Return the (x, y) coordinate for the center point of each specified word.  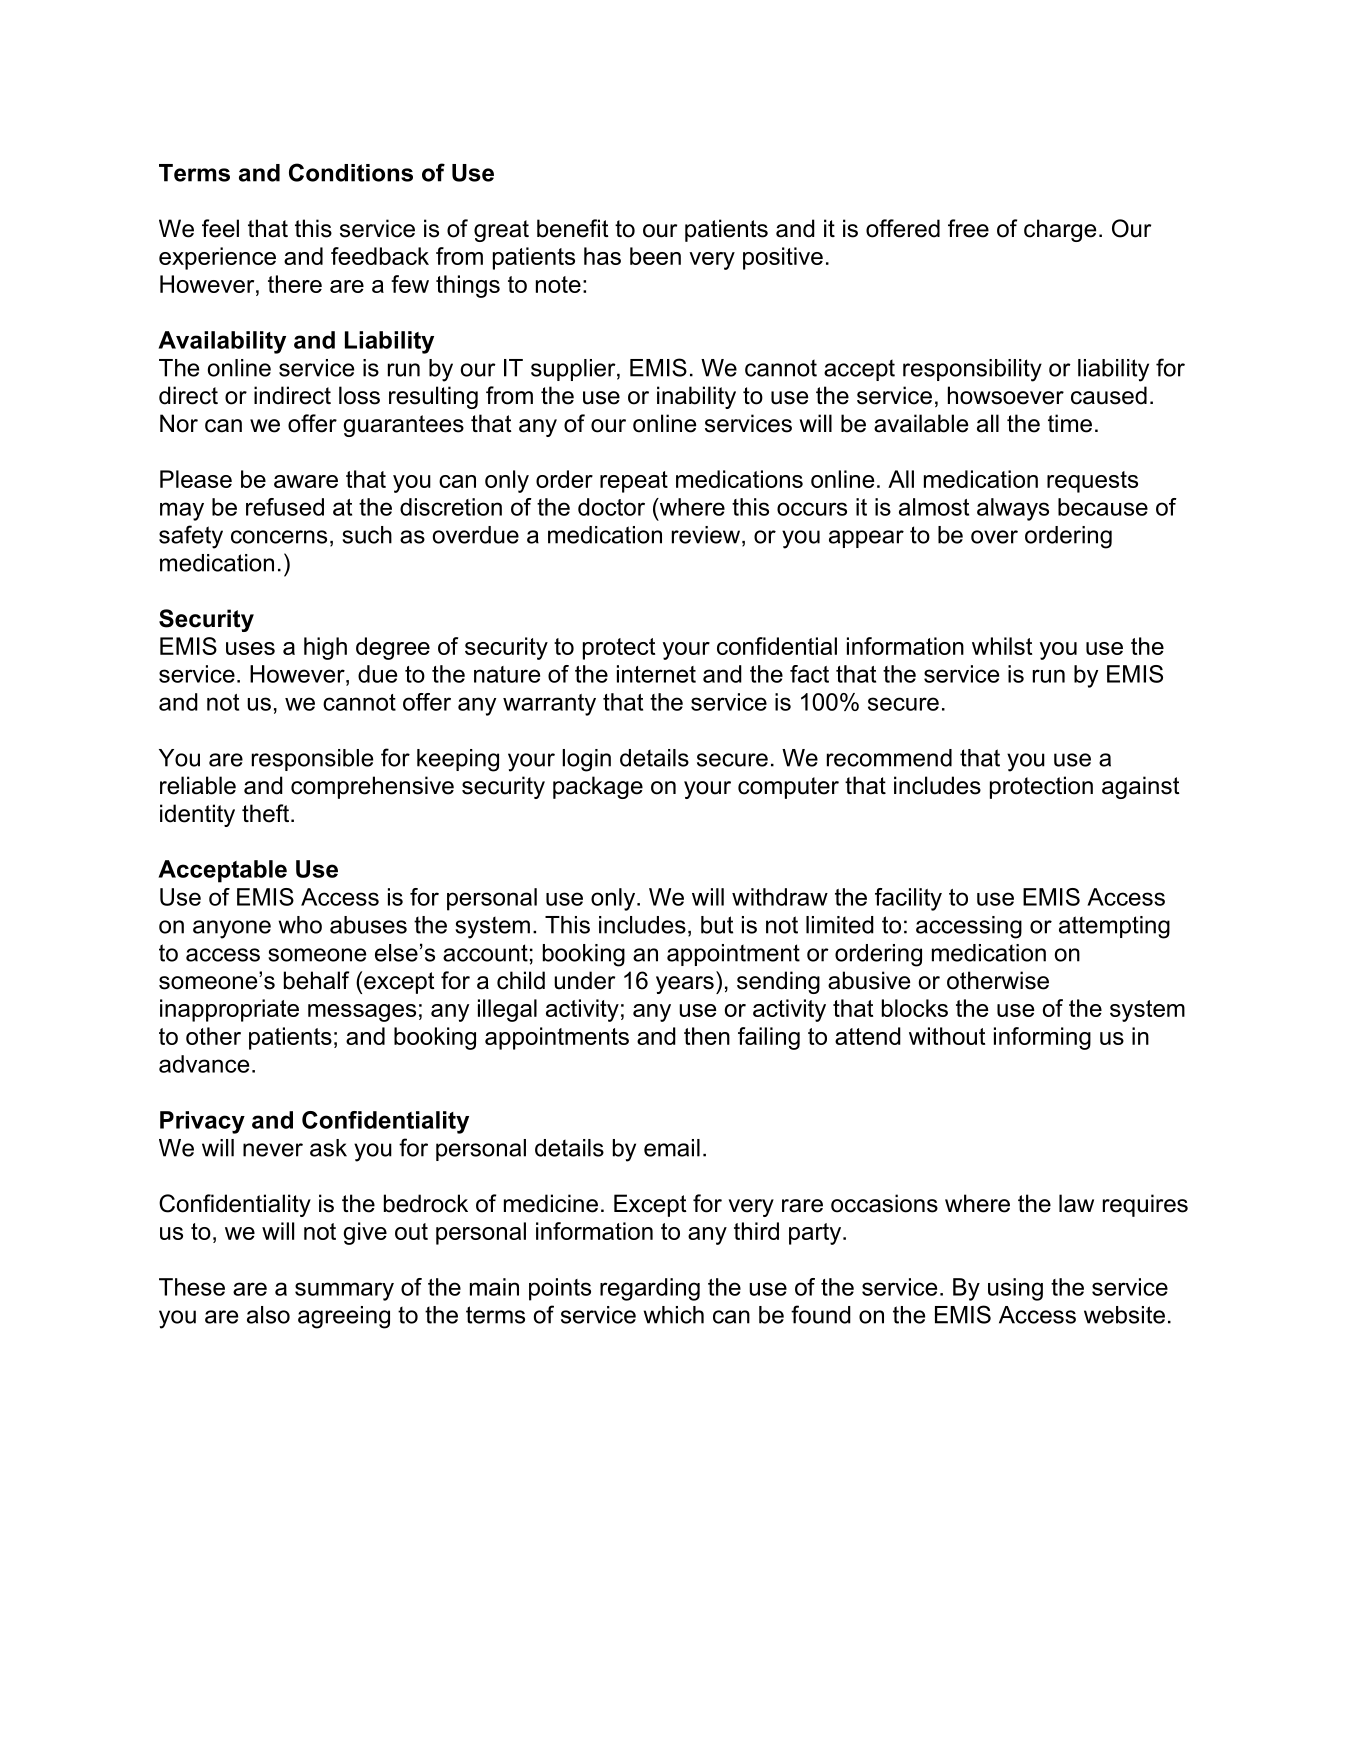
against (1141, 787)
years (685, 985)
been (655, 256)
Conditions (351, 172)
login (586, 760)
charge (1060, 230)
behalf (316, 980)
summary (344, 1291)
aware (306, 481)
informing (1042, 1038)
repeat (634, 482)
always (1013, 509)
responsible (312, 760)
